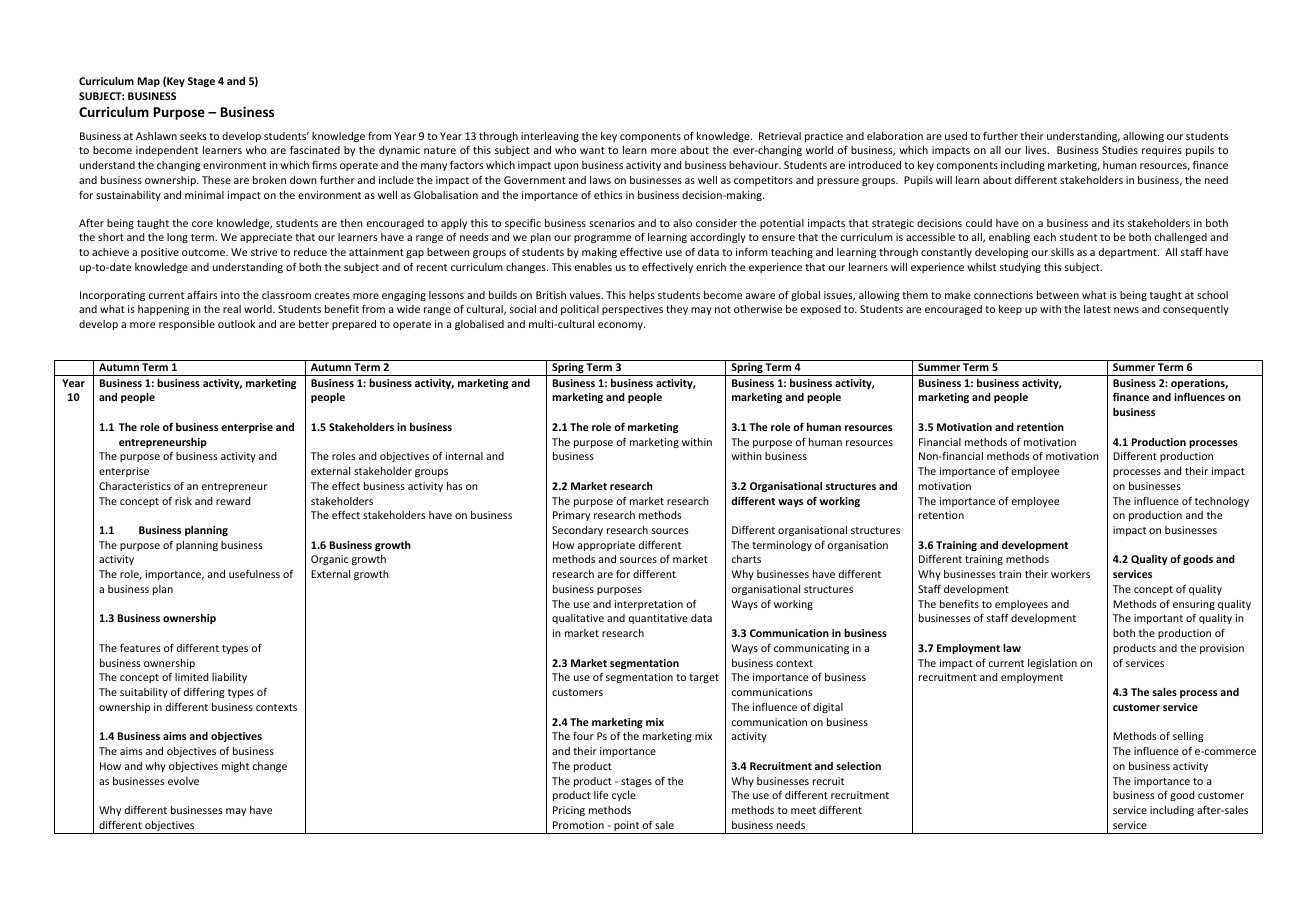  Describe the element at coordinates (624, 796) in the image. I see `cycle` at that location.
